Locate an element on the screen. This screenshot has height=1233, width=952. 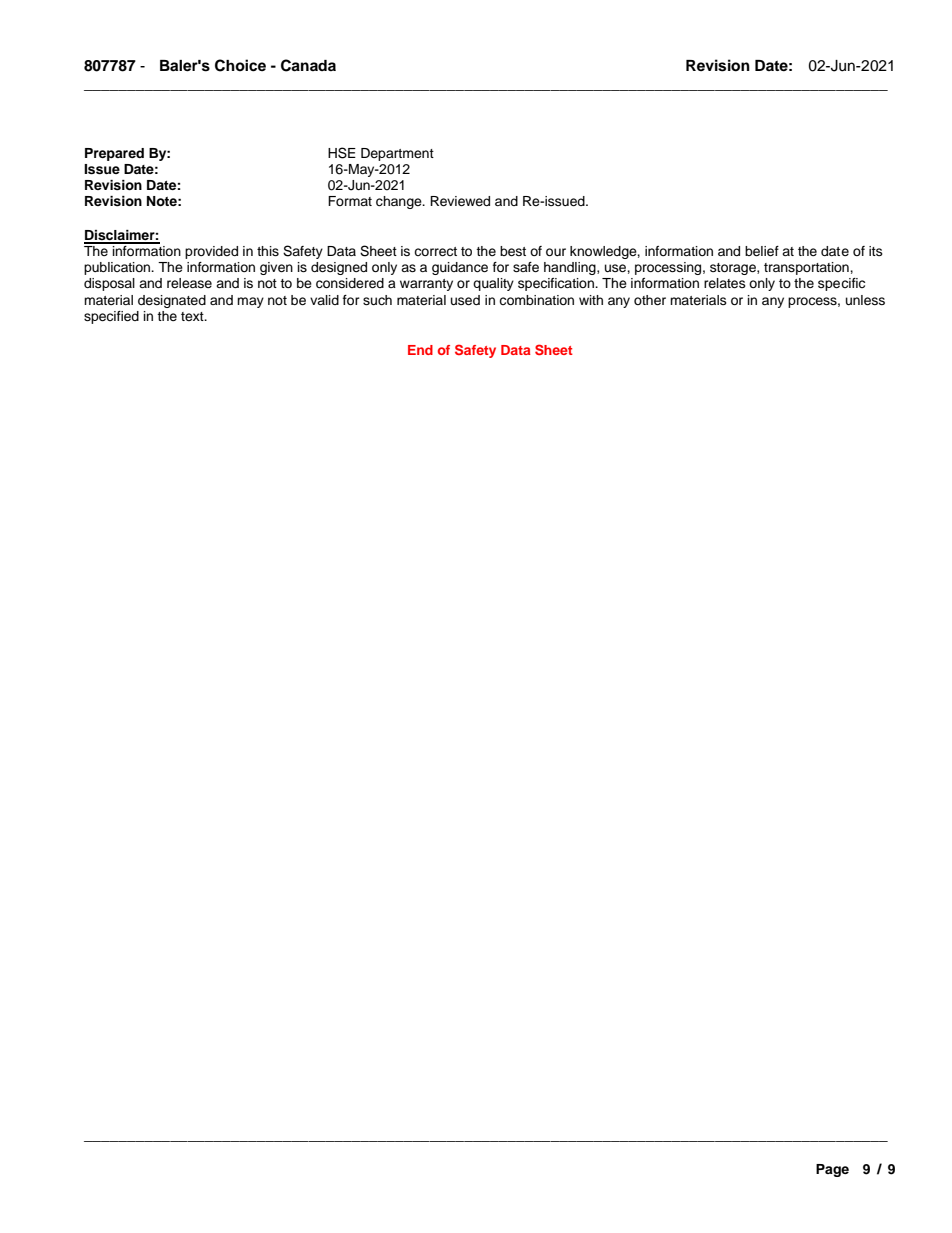
Choice is located at coordinates (240, 65).
